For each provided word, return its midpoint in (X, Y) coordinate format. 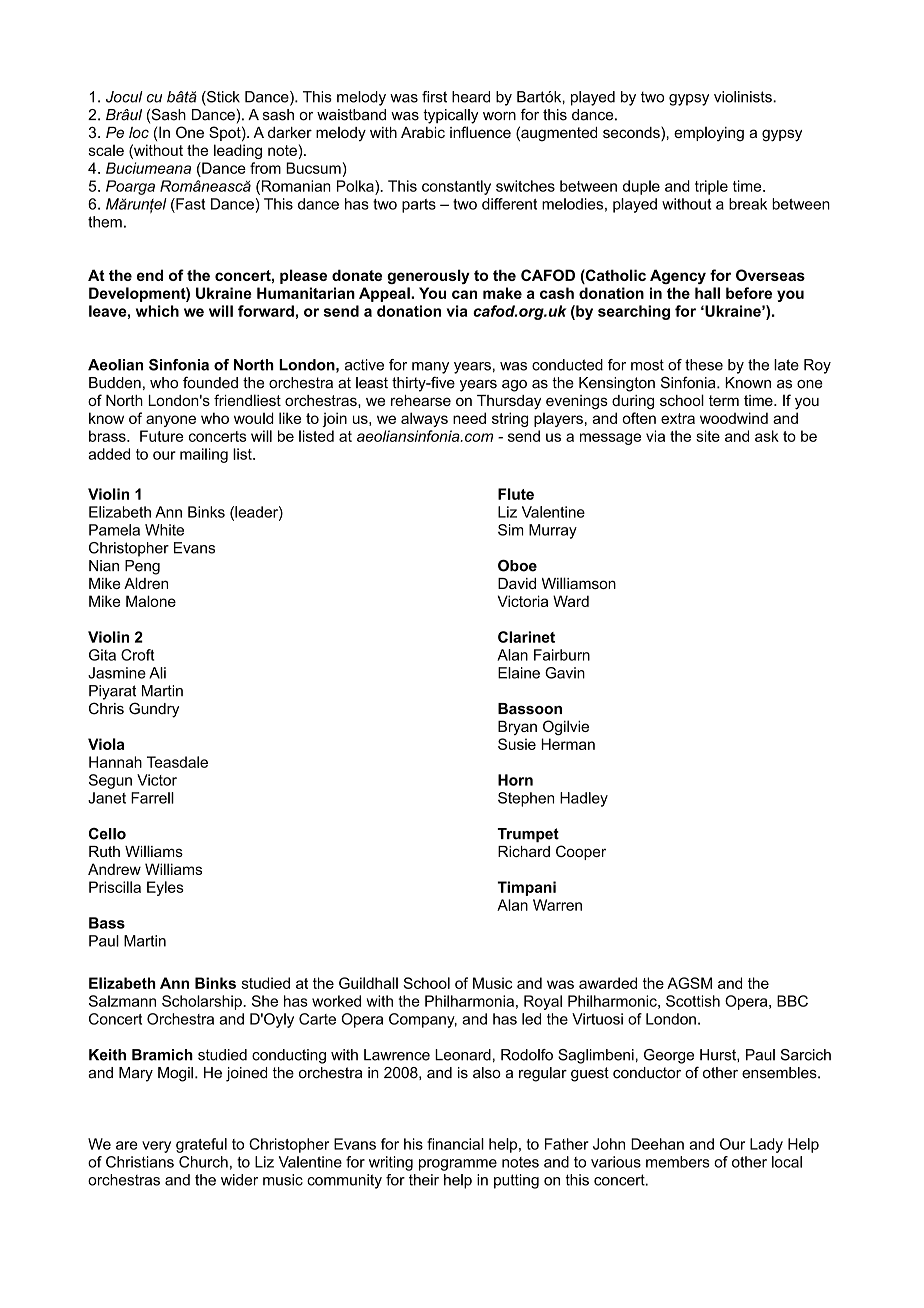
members (678, 1162)
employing (709, 134)
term (724, 400)
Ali (157, 673)
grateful (201, 1145)
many (430, 368)
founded (210, 382)
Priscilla (115, 887)
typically (450, 116)
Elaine (519, 673)
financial (455, 1144)
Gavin (565, 673)
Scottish (693, 1001)
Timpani (526, 888)
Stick (222, 98)
